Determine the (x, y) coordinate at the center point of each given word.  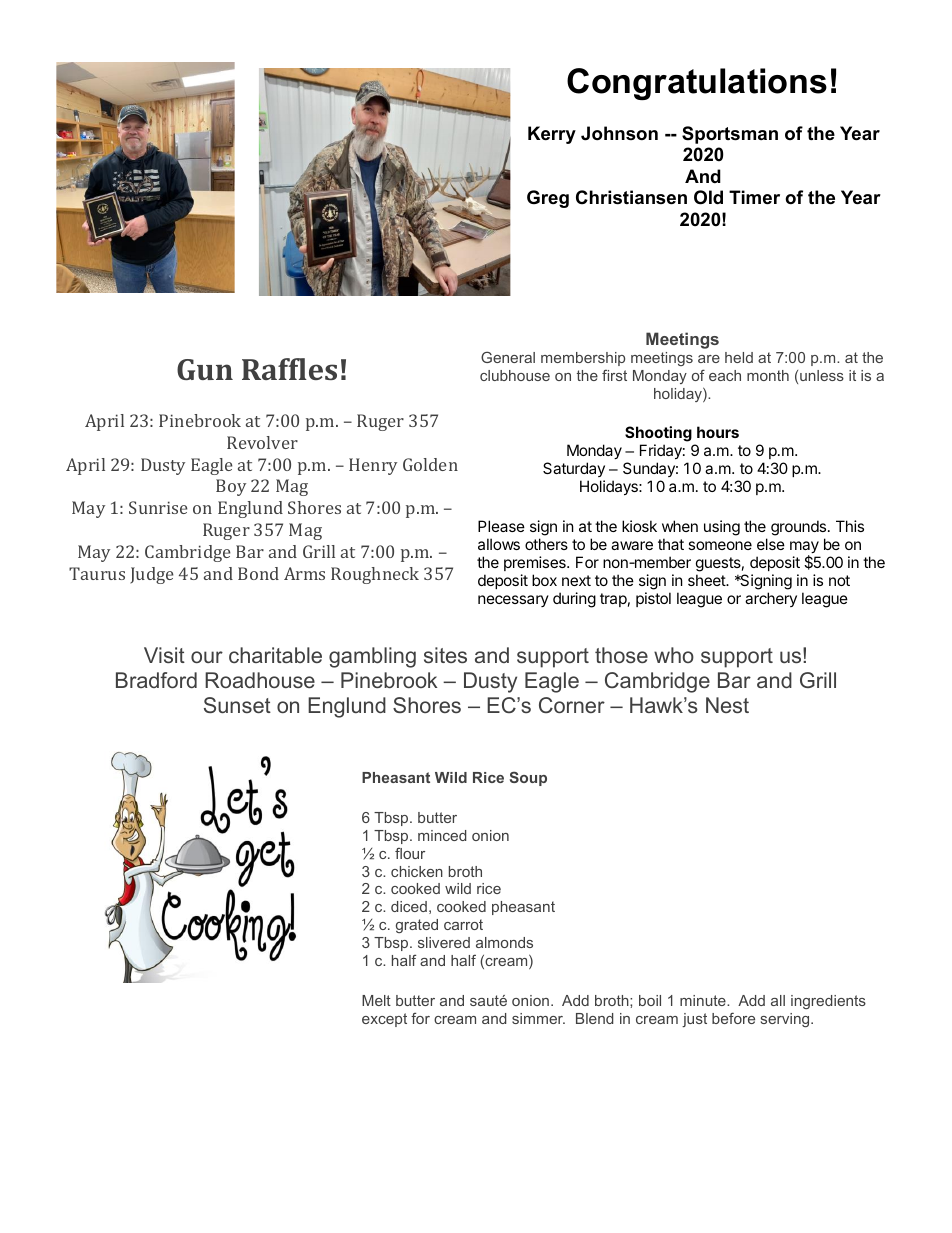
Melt (376, 1000)
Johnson (619, 133)
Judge (152, 575)
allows (499, 544)
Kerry (552, 135)
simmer (538, 1018)
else (771, 544)
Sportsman (730, 135)
